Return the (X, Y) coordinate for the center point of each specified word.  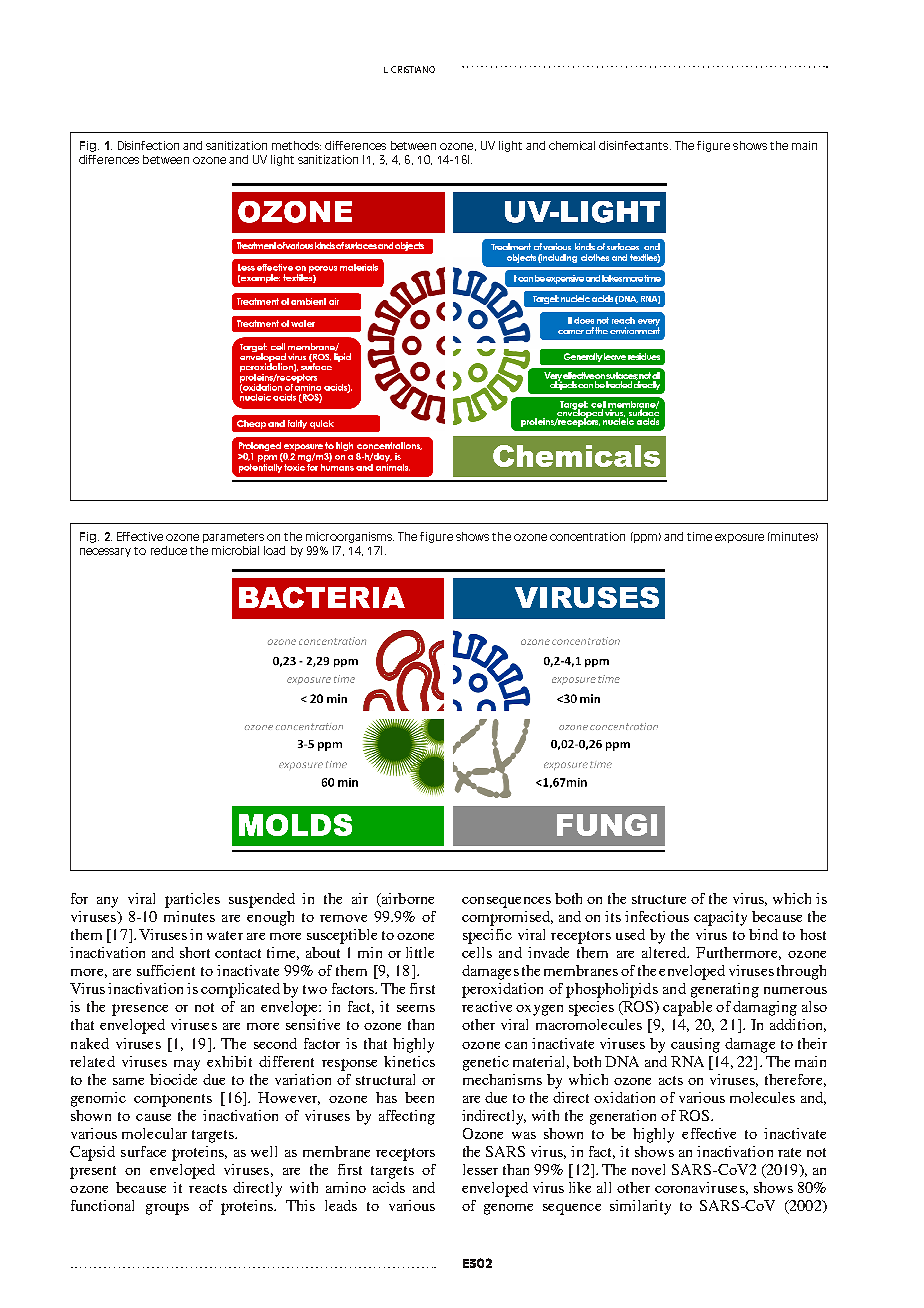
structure (659, 899)
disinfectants (635, 145)
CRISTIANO (413, 69)
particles (192, 900)
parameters (233, 538)
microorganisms (350, 537)
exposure (739, 538)
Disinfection (148, 145)
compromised (507, 918)
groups (167, 1209)
